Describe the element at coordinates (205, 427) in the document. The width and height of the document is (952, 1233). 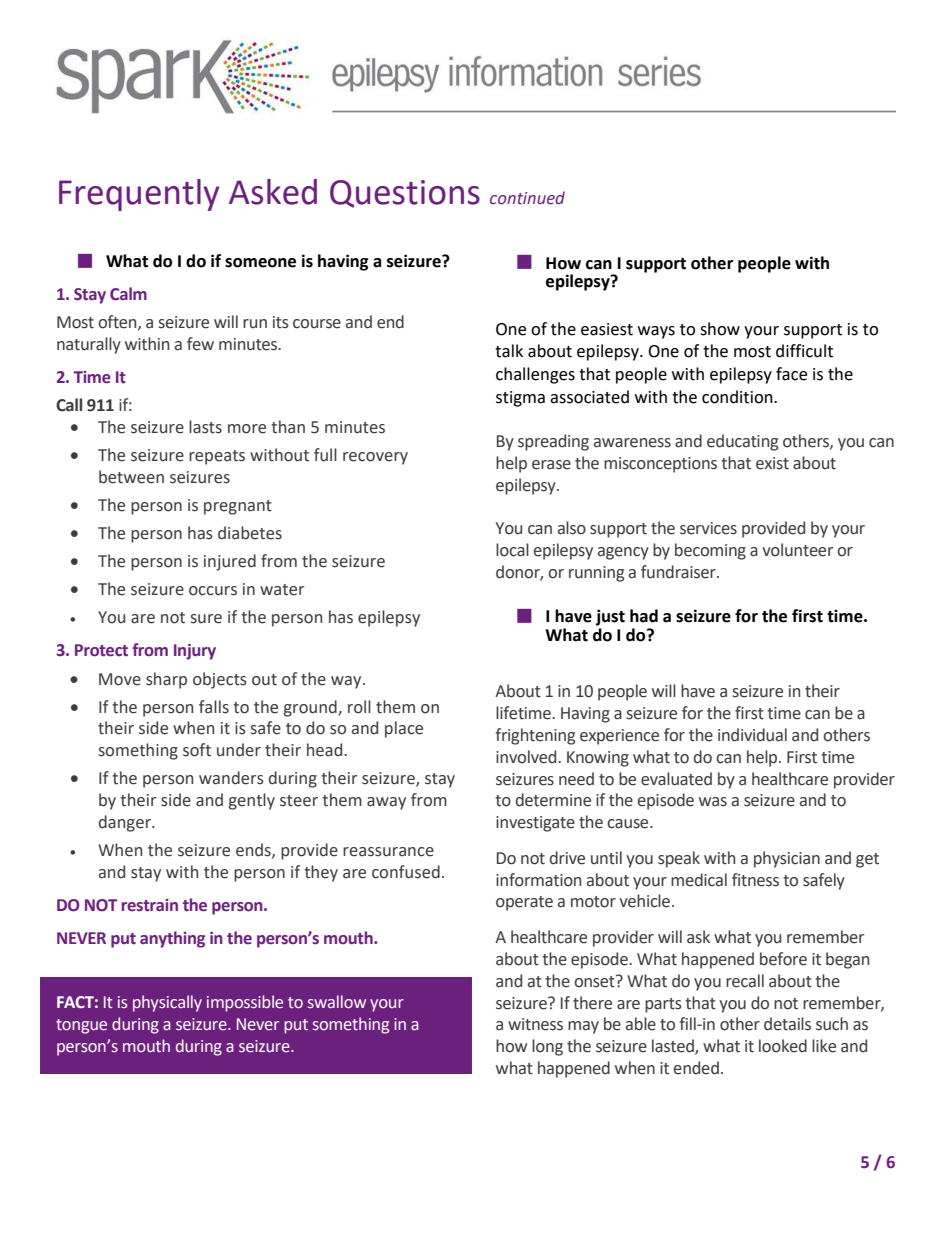
I see `lasts` at that location.
